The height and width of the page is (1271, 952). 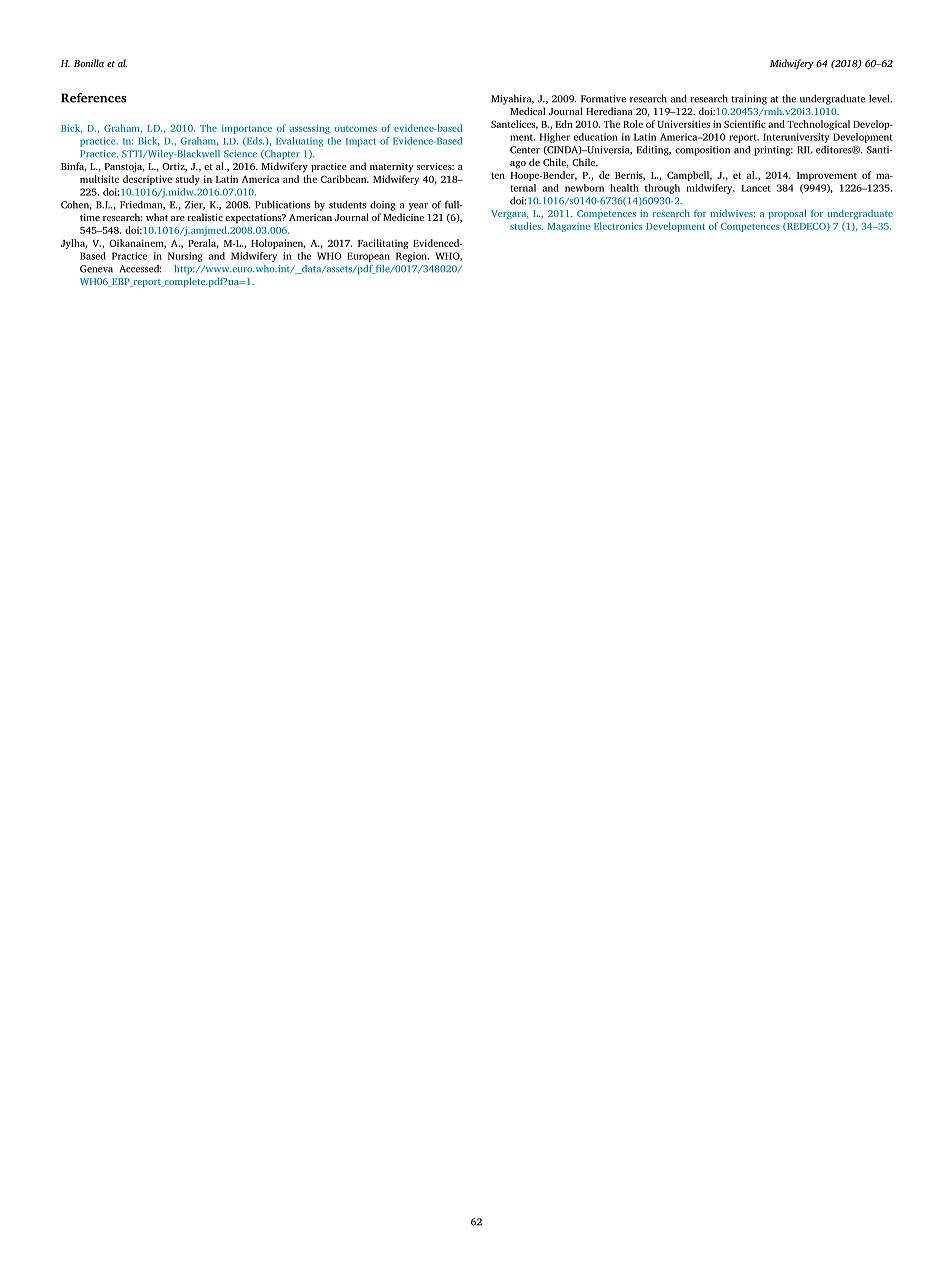 What do you see at coordinates (345, 179) in the page?
I see `Caribbean` at bounding box center [345, 179].
